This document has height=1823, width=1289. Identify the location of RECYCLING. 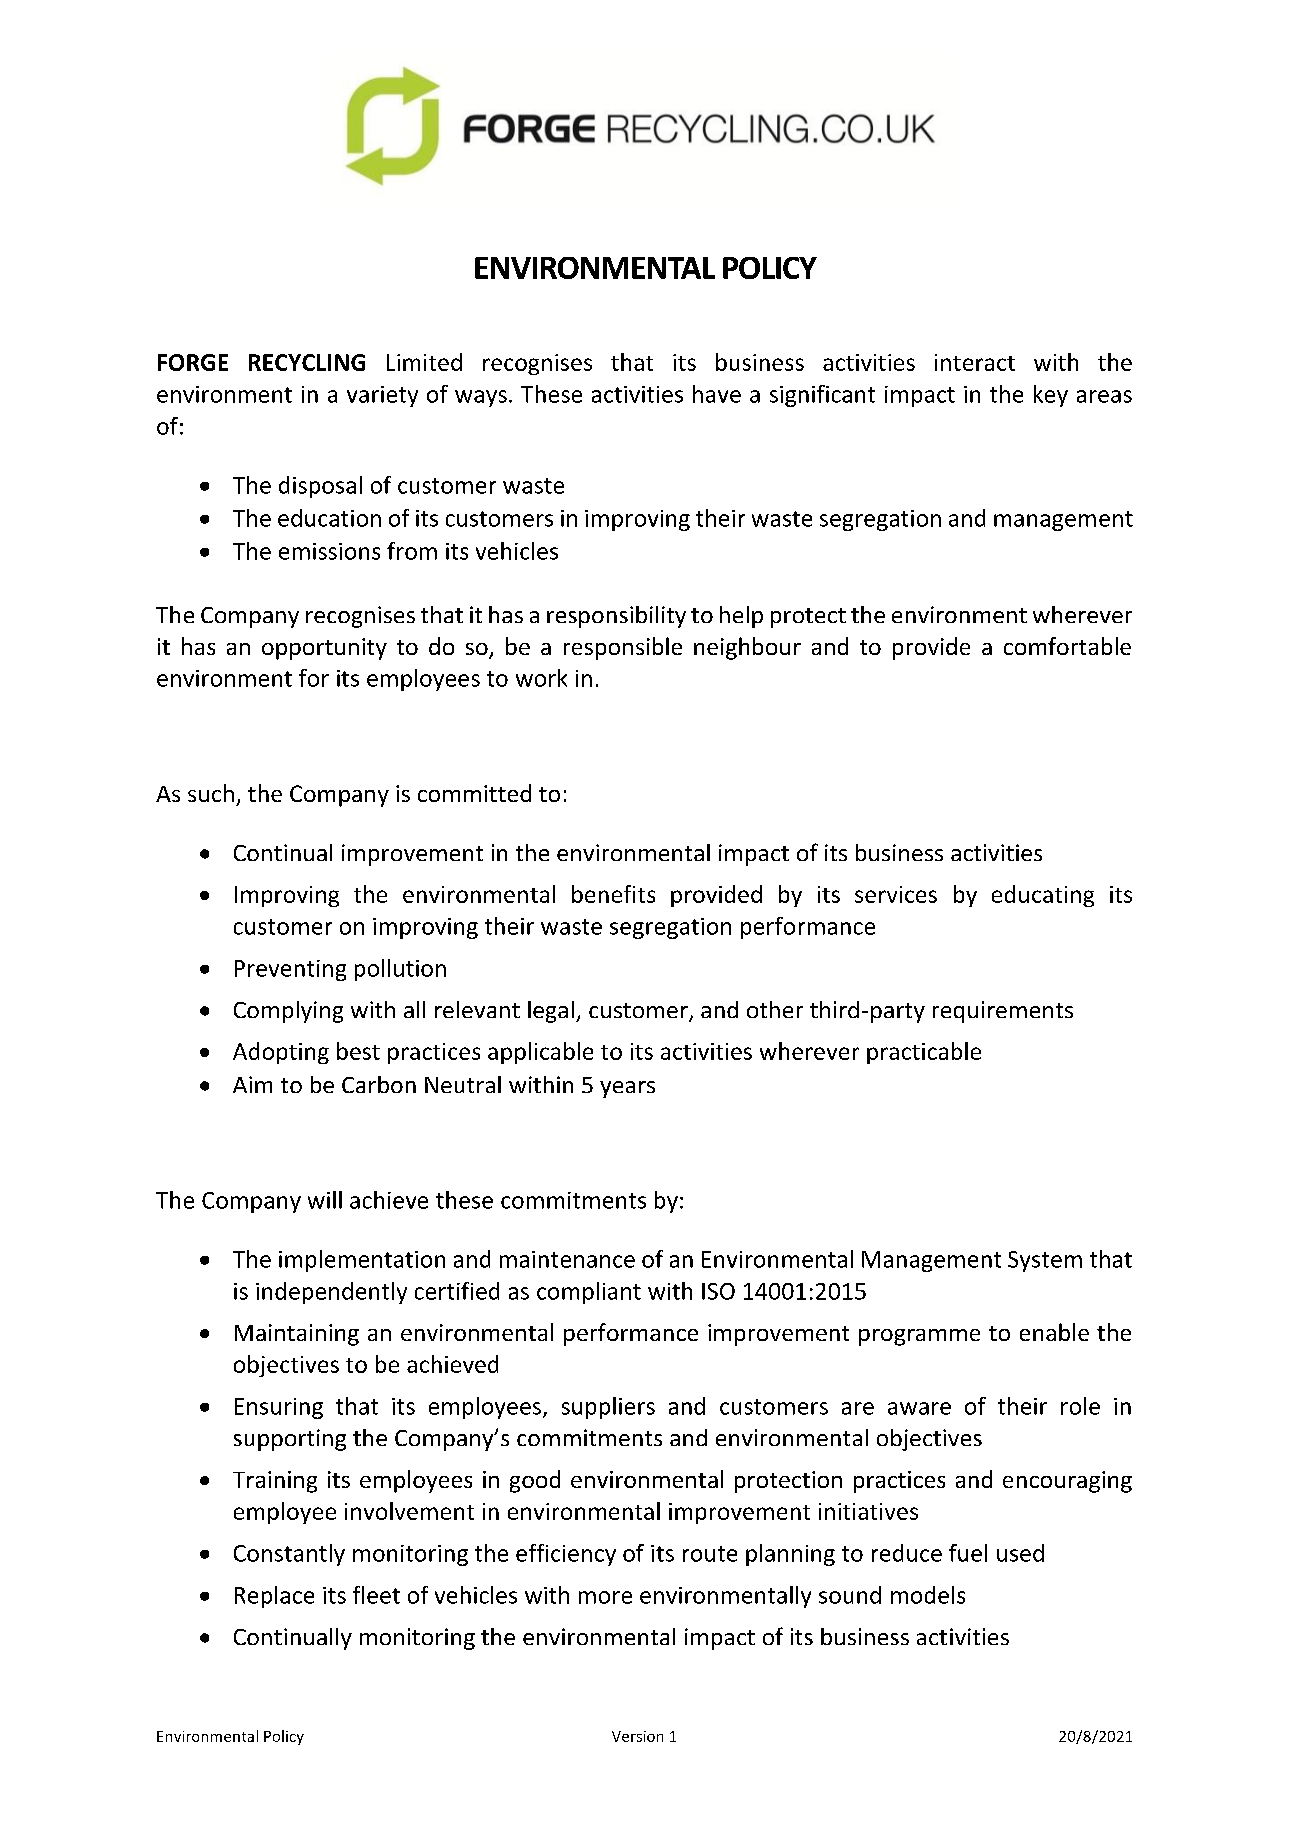
(307, 362).
